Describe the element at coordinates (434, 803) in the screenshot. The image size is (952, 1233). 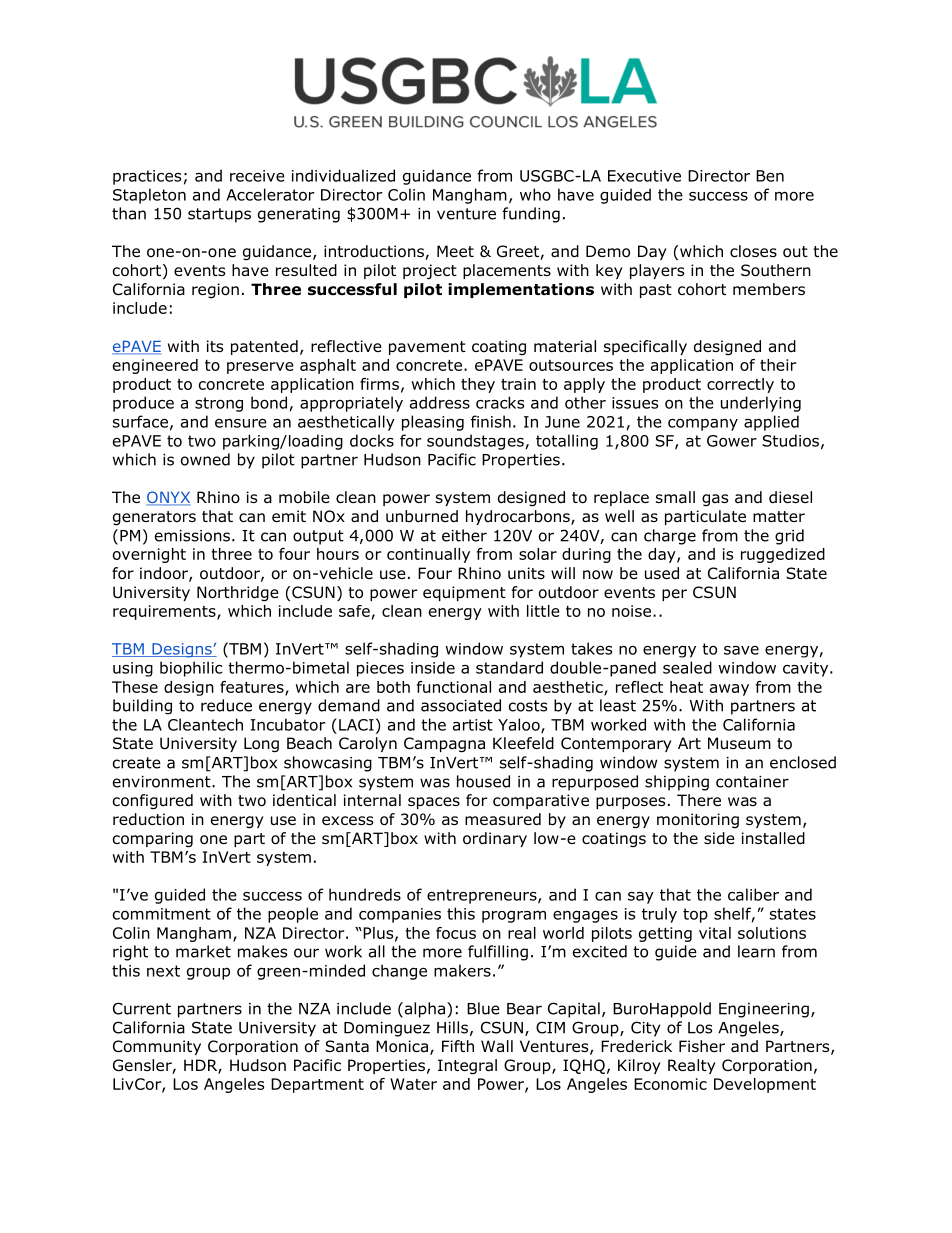
I see `spaces` at that location.
